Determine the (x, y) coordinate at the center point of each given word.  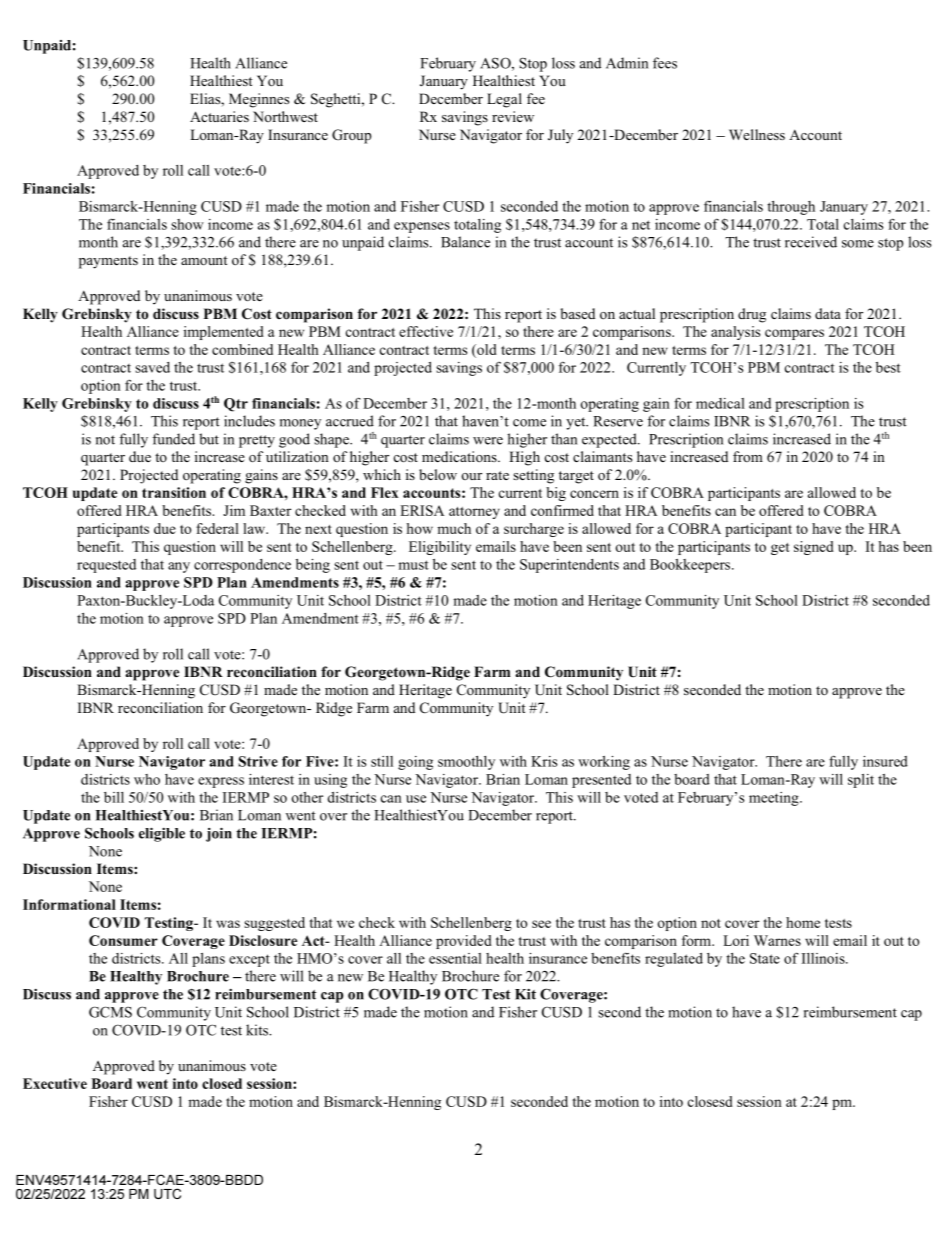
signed (814, 548)
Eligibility (440, 548)
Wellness (757, 134)
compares (794, 334)
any (179, 567)
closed (222, 1083)
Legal (504, 100)
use (416, 799)
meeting (775, 799)
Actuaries (219, 116)
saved (152, 367)
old (486, 349)
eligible (162, 834)
